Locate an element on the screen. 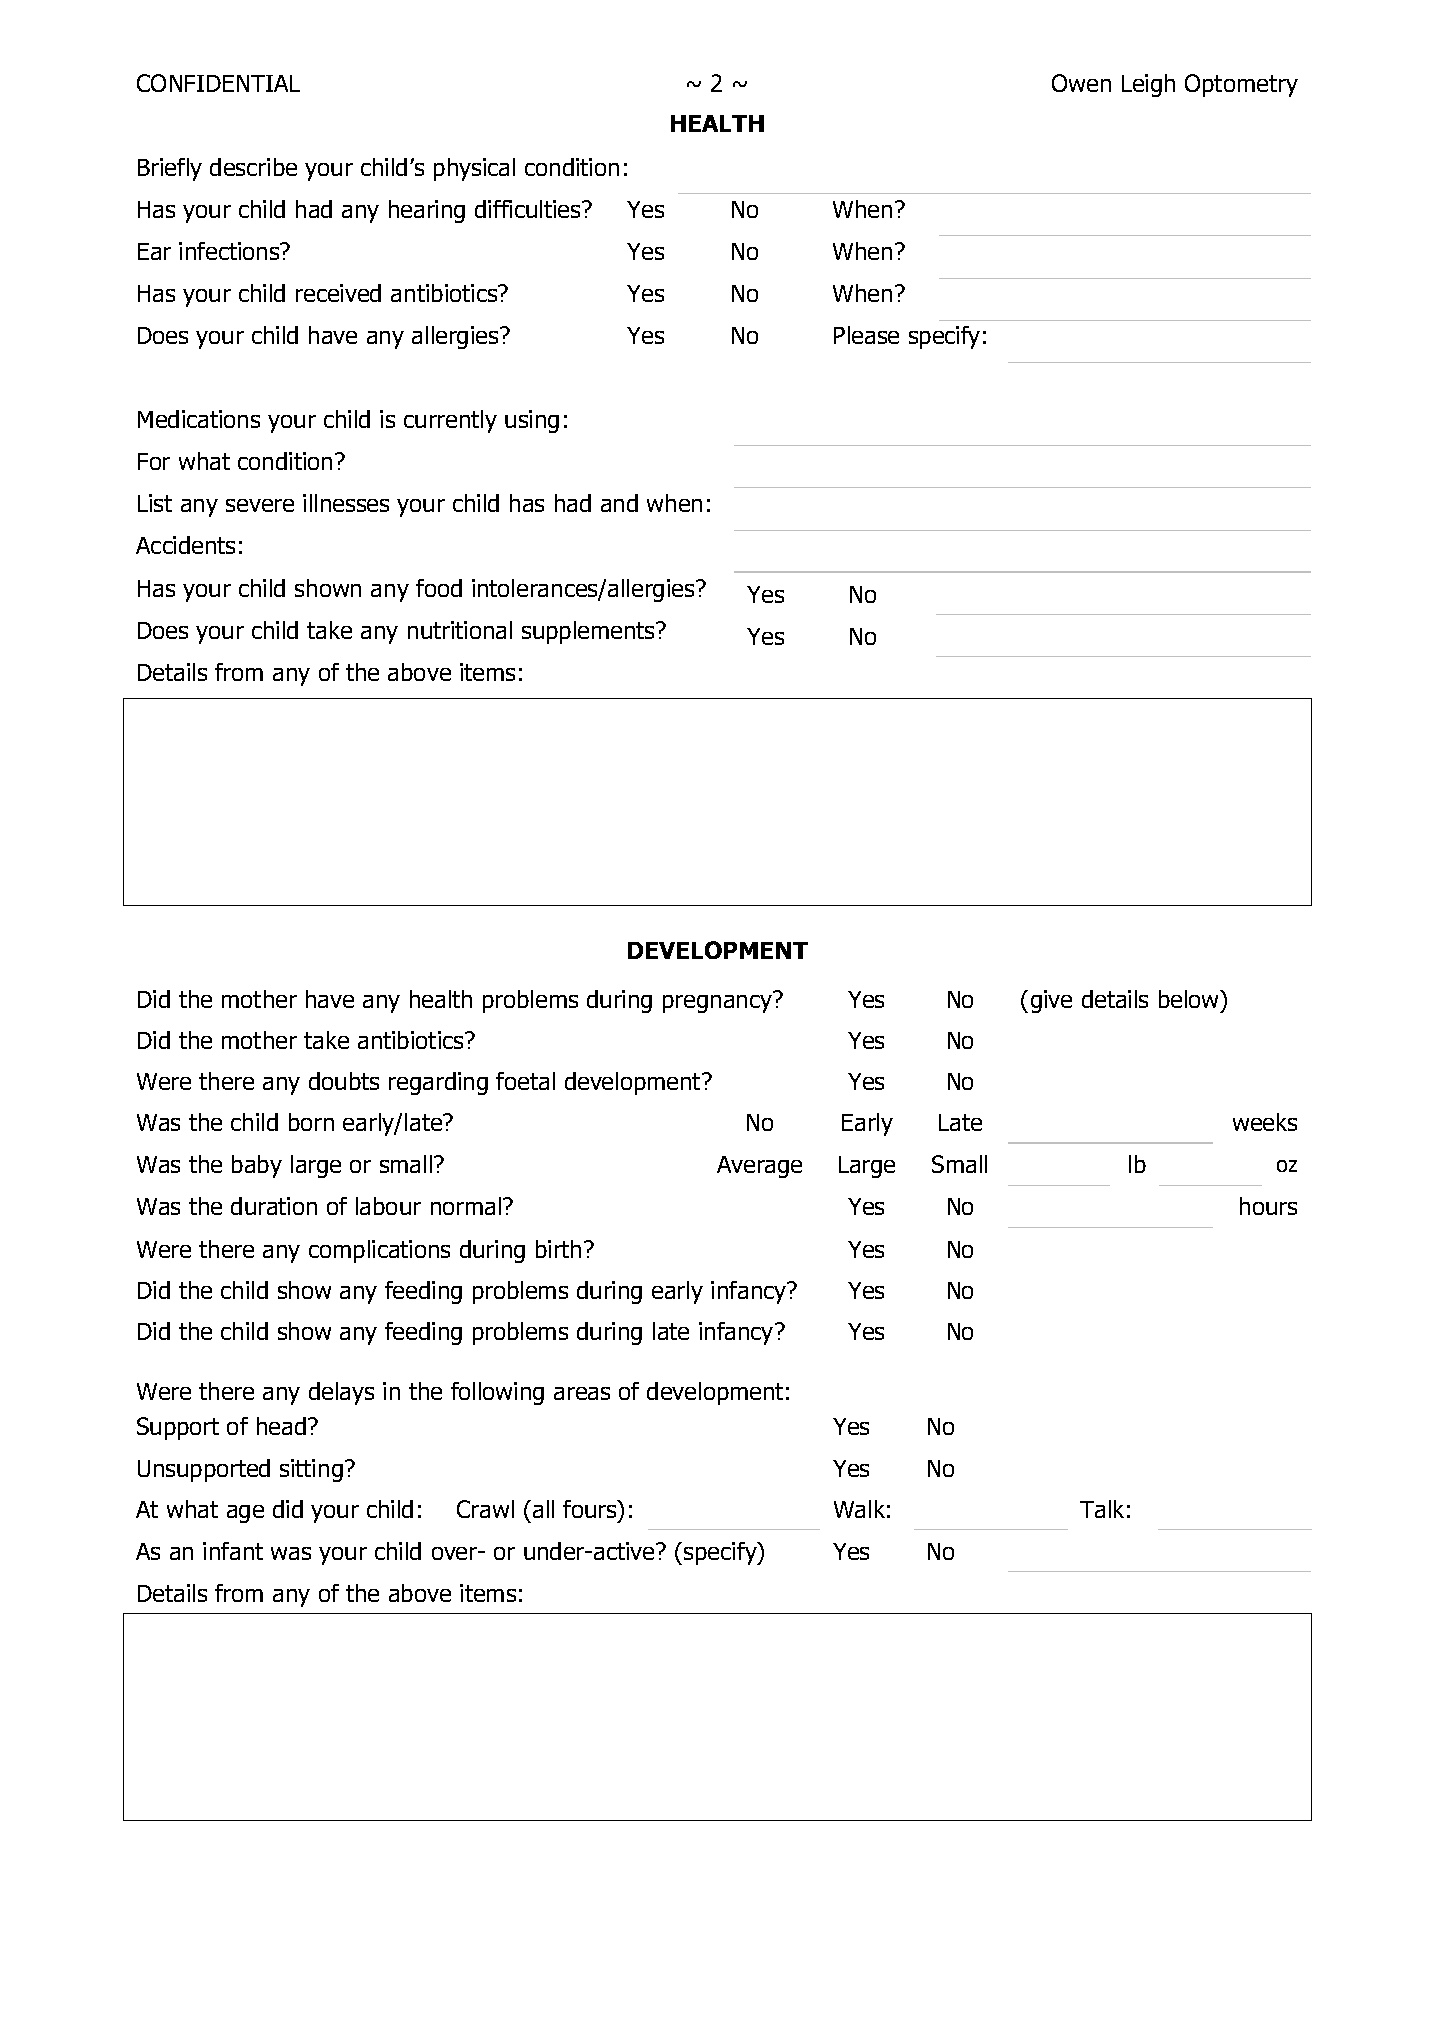 The width and height of the screenshot is (1435, 2030). pregnancy is located at coordinates (717, 1004).
